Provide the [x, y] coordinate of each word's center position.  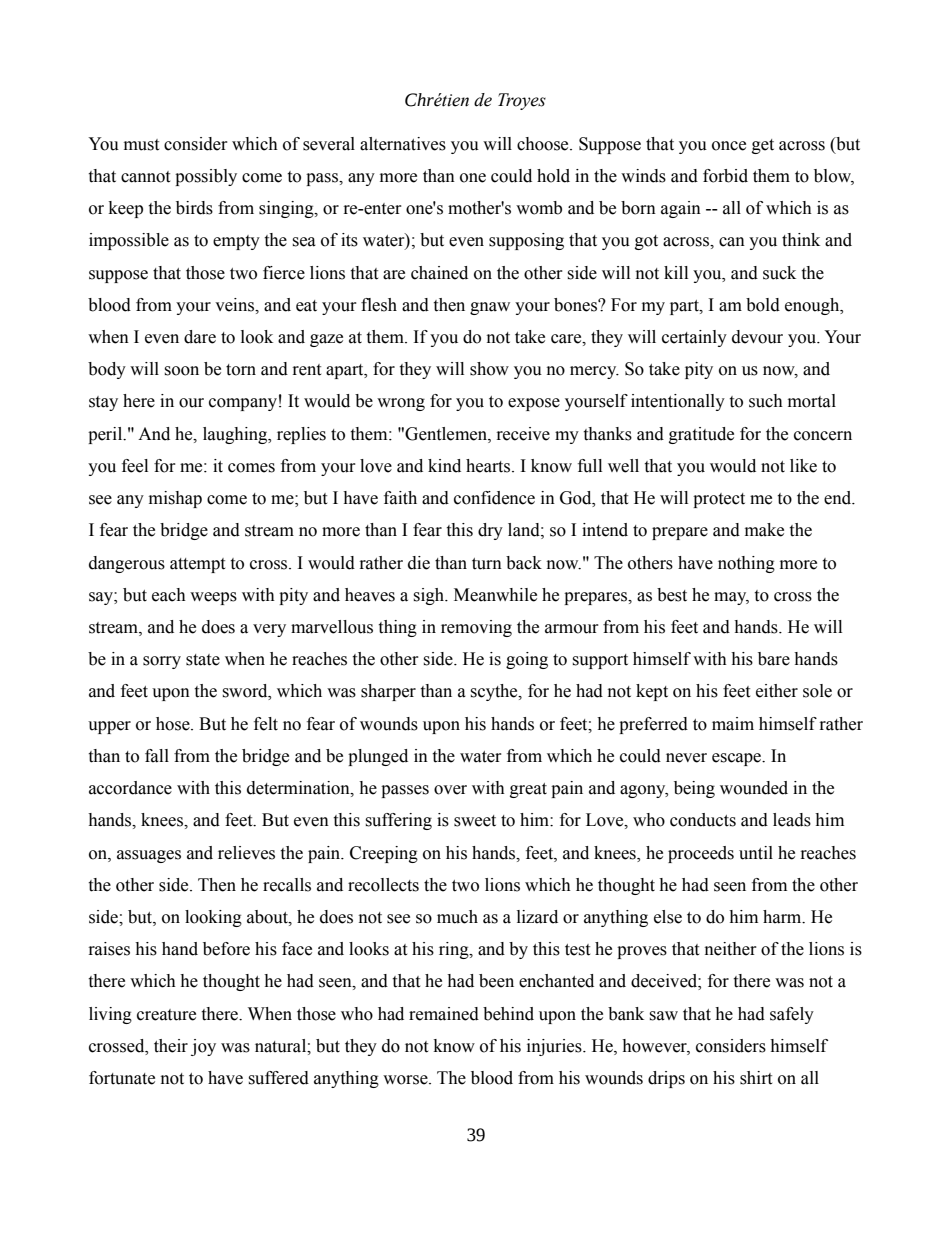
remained [444, 1014]
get [763, 146]
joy [203, 1047]
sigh [430, 596]
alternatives [403, 144]
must [141, 145]
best [672, 595]
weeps [213, 598]
